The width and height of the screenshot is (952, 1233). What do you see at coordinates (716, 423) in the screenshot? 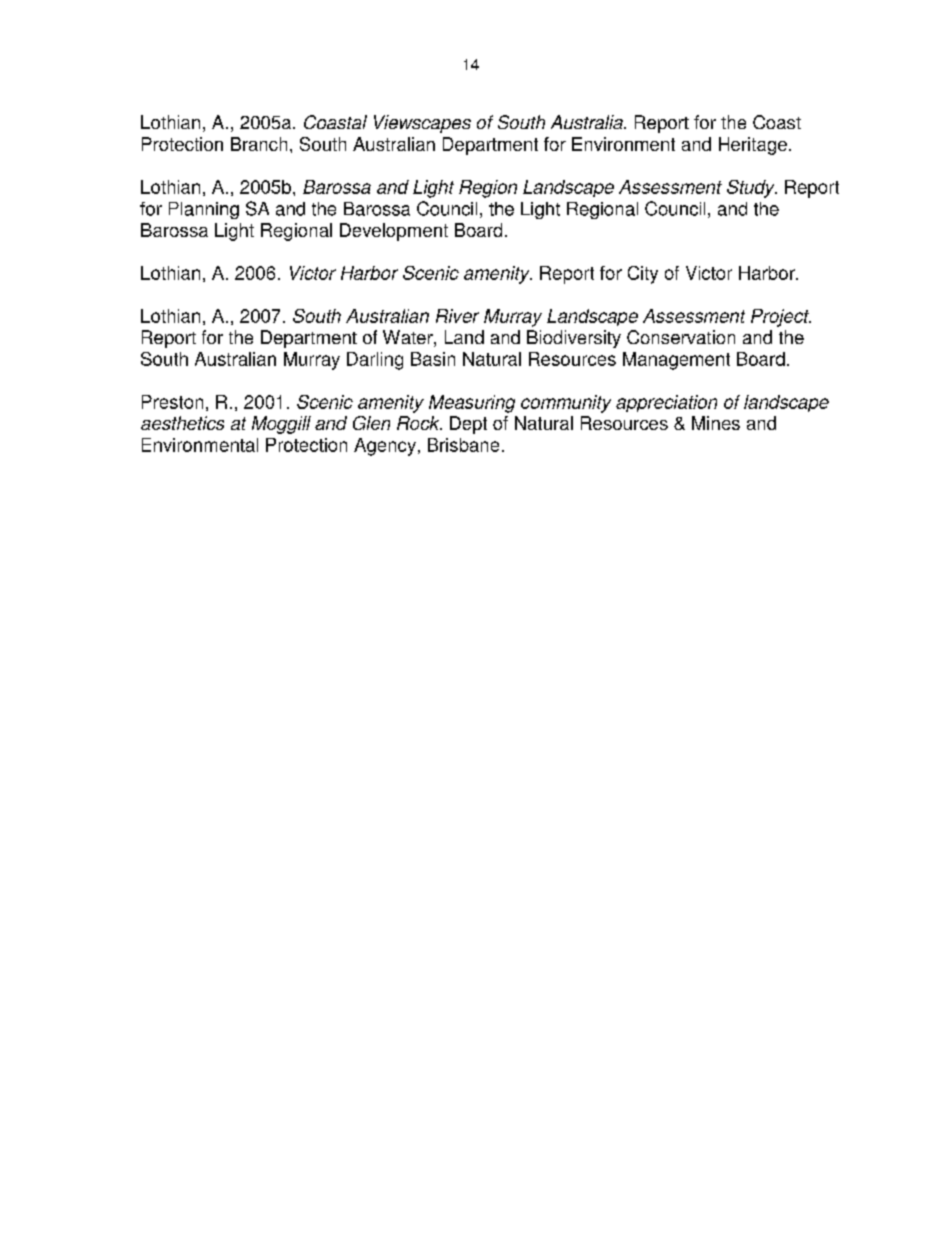
I see `Mines` at bounding box center [716, 423].
